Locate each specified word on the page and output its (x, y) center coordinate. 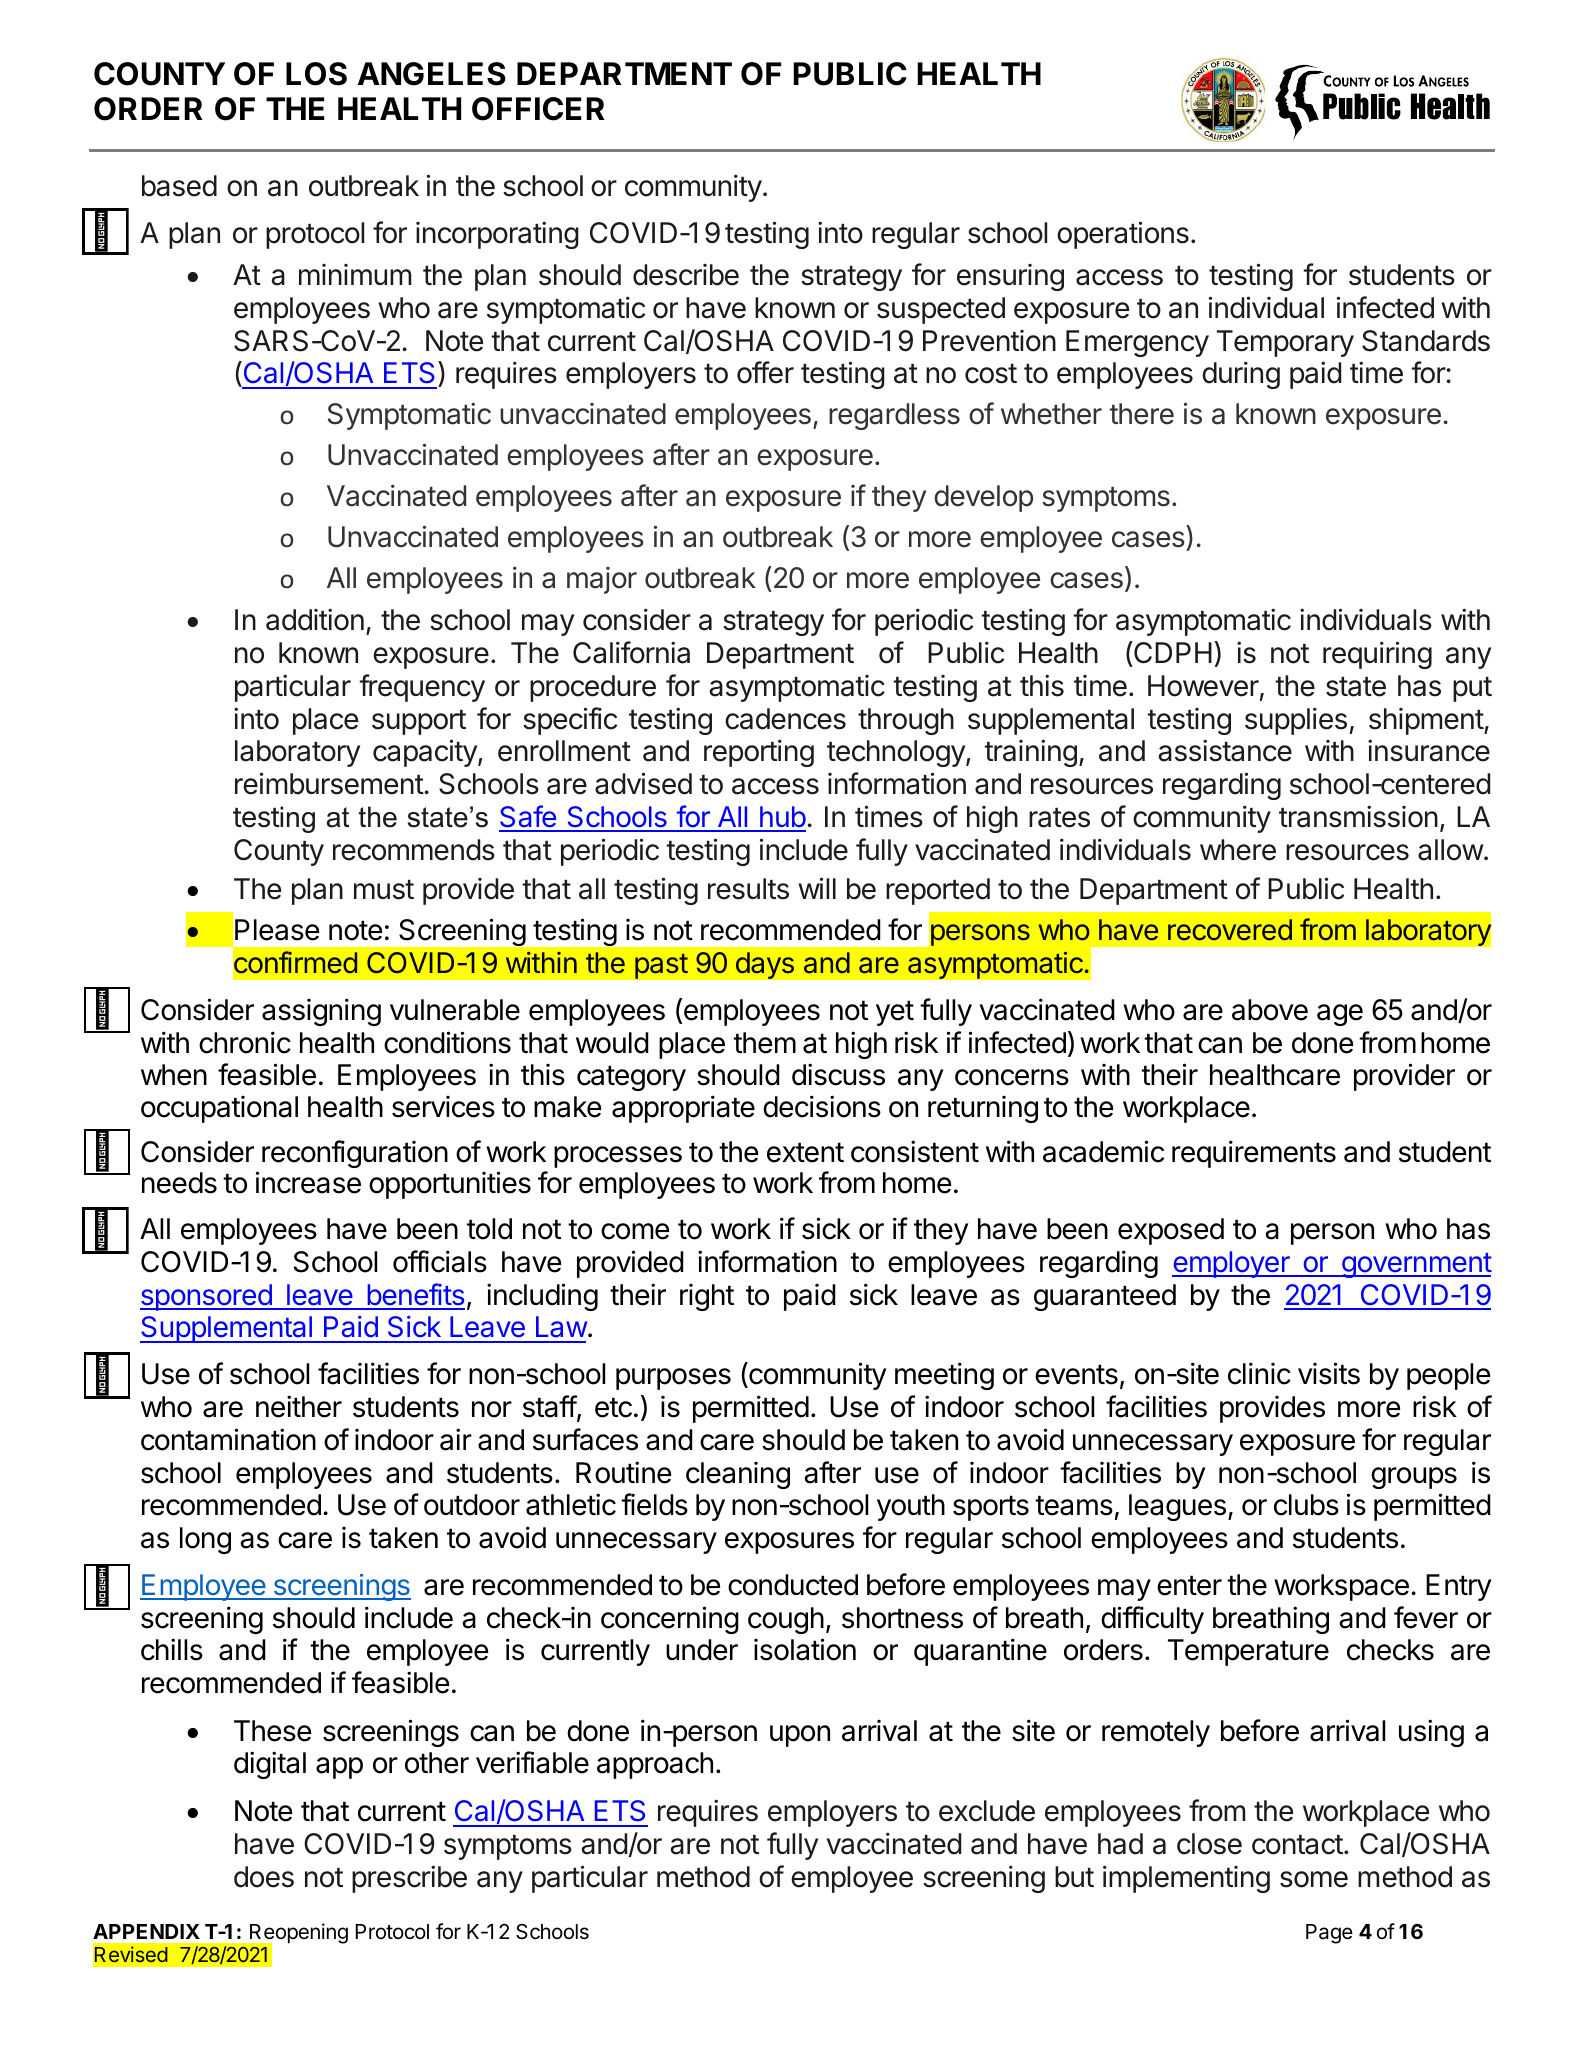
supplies (1296, 721)
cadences (785, 719)
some (1314, 1879)
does (264, 1877)
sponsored (207, 1297)
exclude (987, 1811)
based (179, 186)
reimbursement (330, 783)
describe (686, 275)
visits (1329, 1373)
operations (1123, 235)
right (707, 1297)
